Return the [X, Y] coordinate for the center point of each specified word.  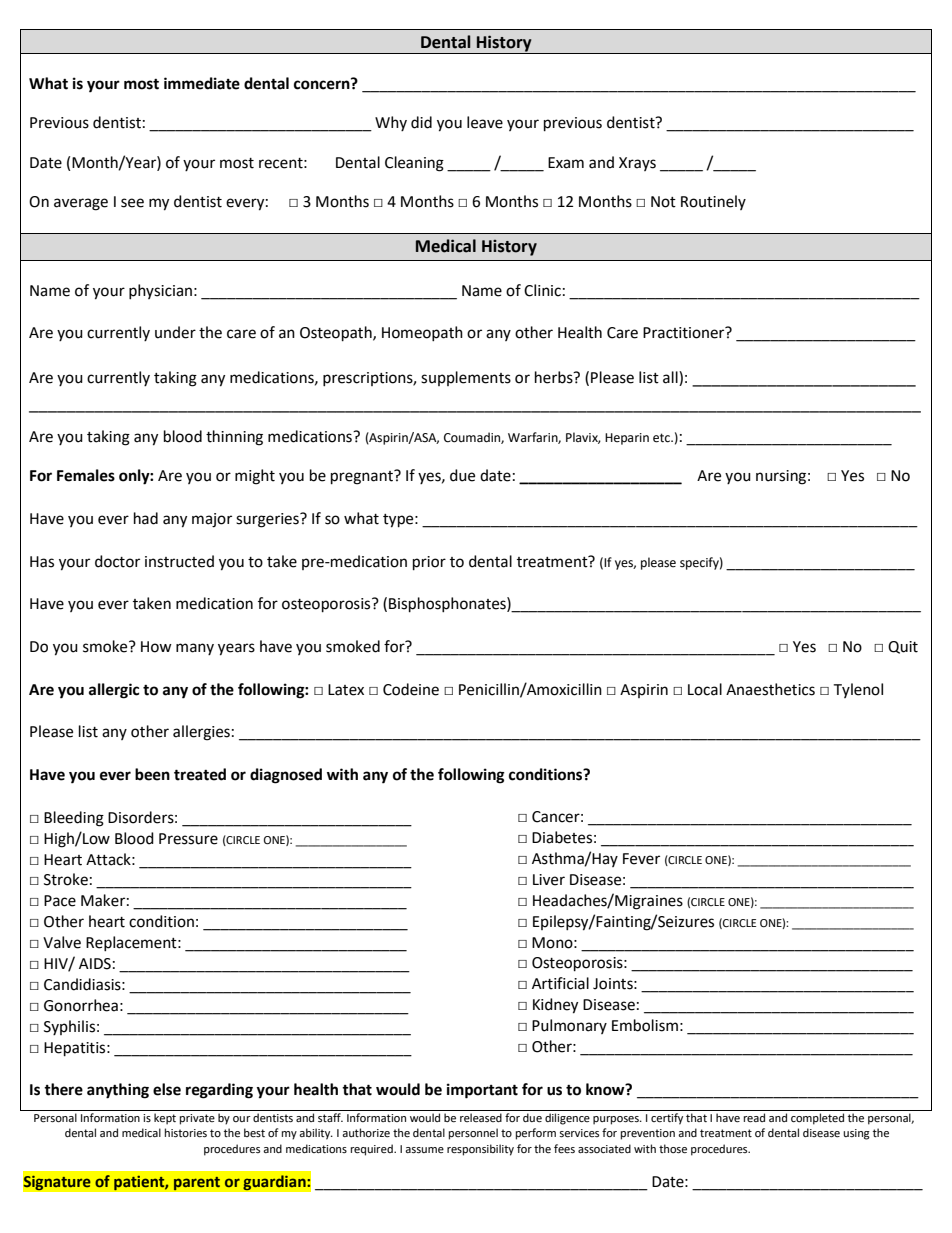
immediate [202, 83]
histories [186, 1133]
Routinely [713, 202]
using [856, 1134]
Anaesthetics [770, 689]
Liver [549, 880]
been [152, 774]
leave [485, 122]
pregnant [363, 477]
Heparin [627, 439]
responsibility [480, 1150]
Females [86, 475]
